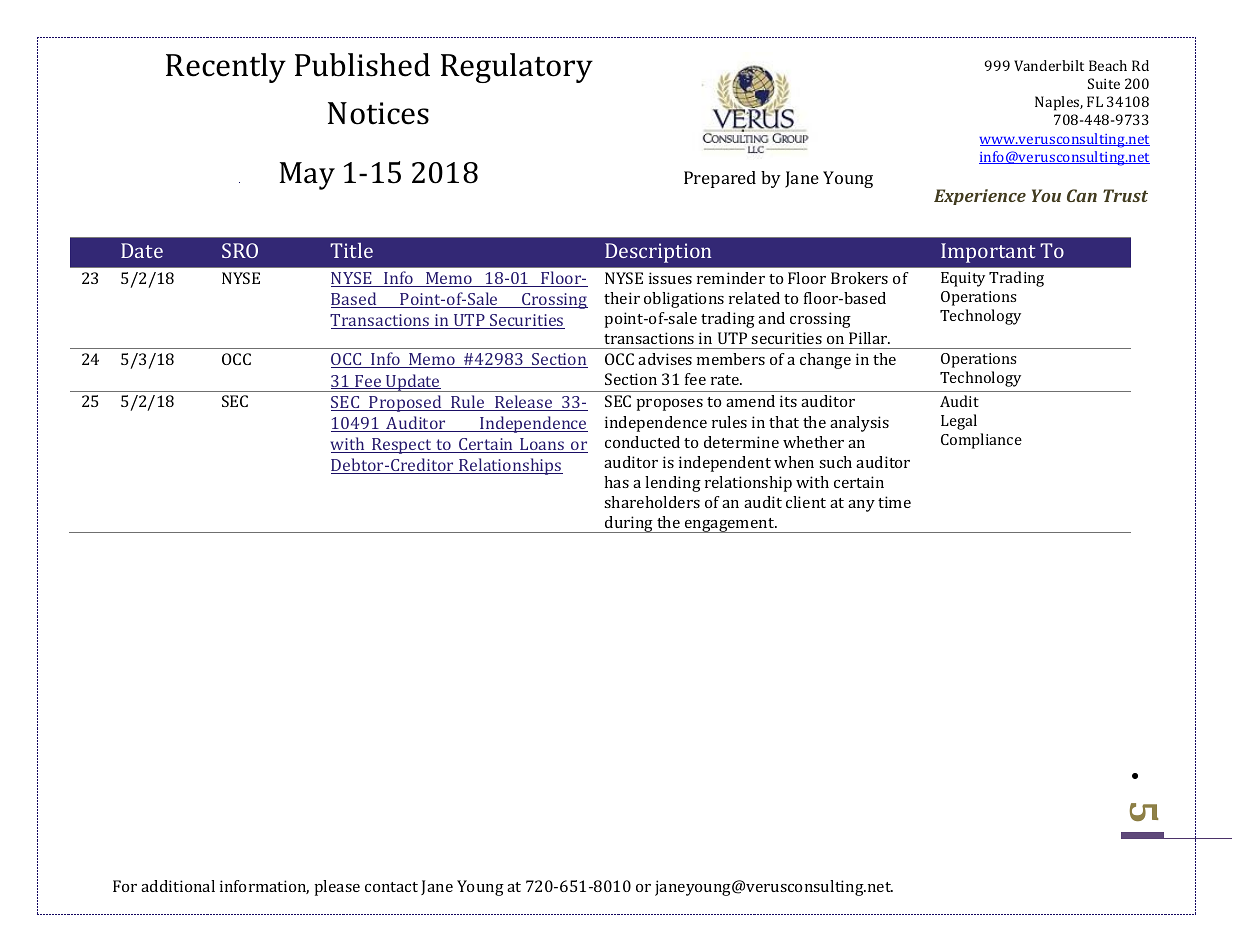 This screenshot has width=1233, height=952. Describe the element at coordinates (629, 524) in the screenshot. I see `during` at that location.
